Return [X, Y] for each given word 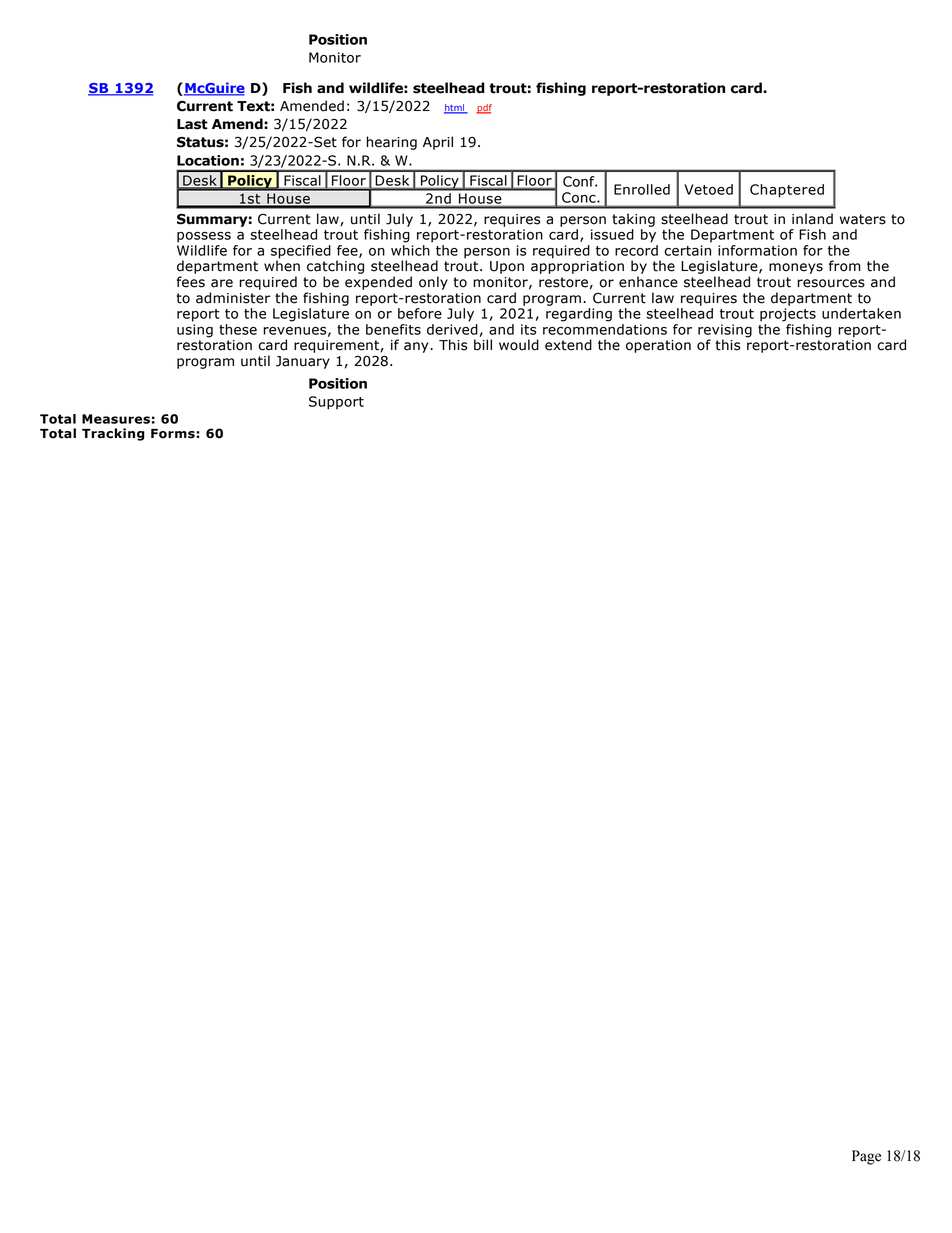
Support [336, 403]
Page [866, 1157]
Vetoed [708, 189]
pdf [484, 109]
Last [192, 124]
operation [658, 346]
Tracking [113, 434]
